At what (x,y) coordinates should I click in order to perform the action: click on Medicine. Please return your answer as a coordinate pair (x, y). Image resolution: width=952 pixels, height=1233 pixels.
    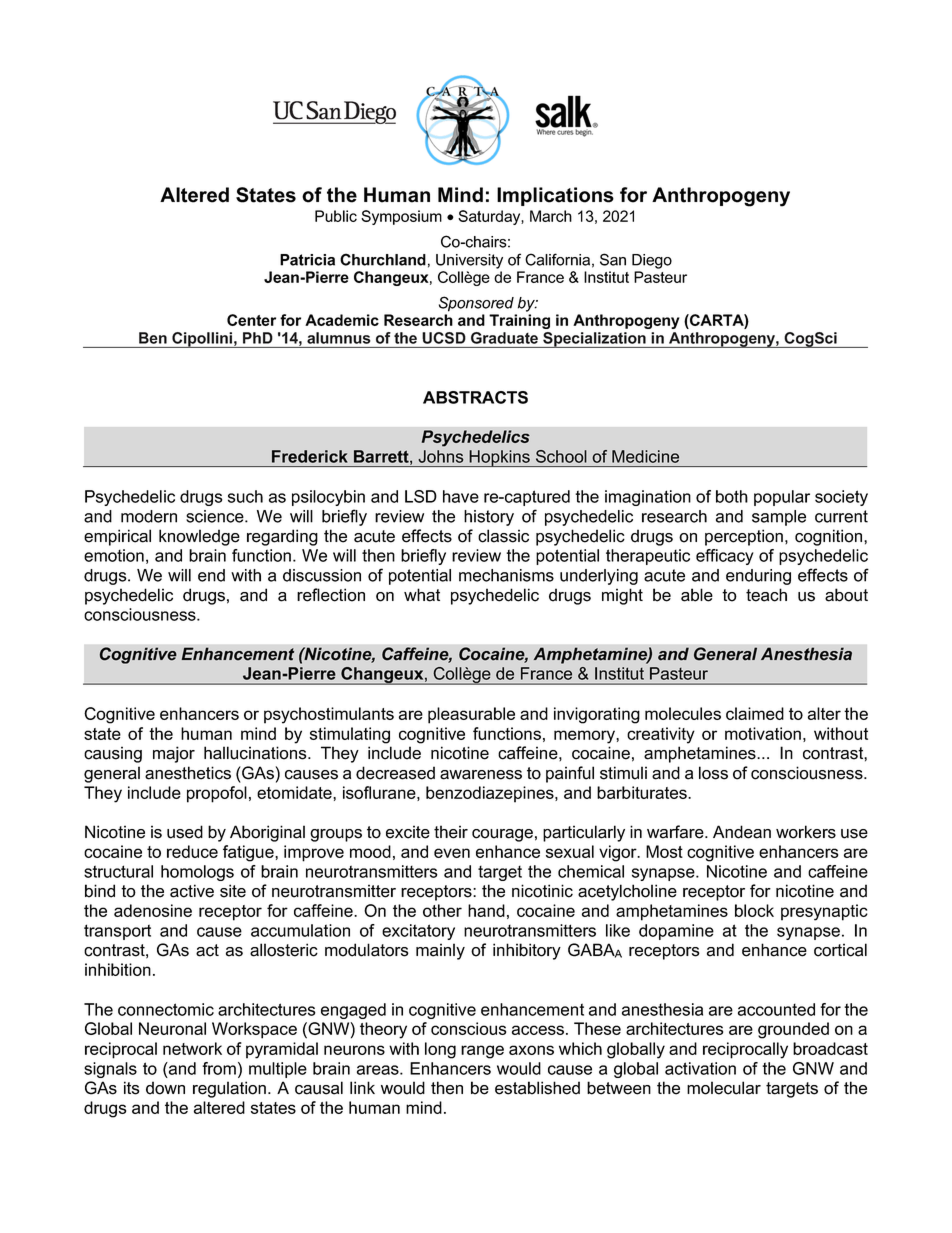
    Looking at the image, I should click on (645, 456).
